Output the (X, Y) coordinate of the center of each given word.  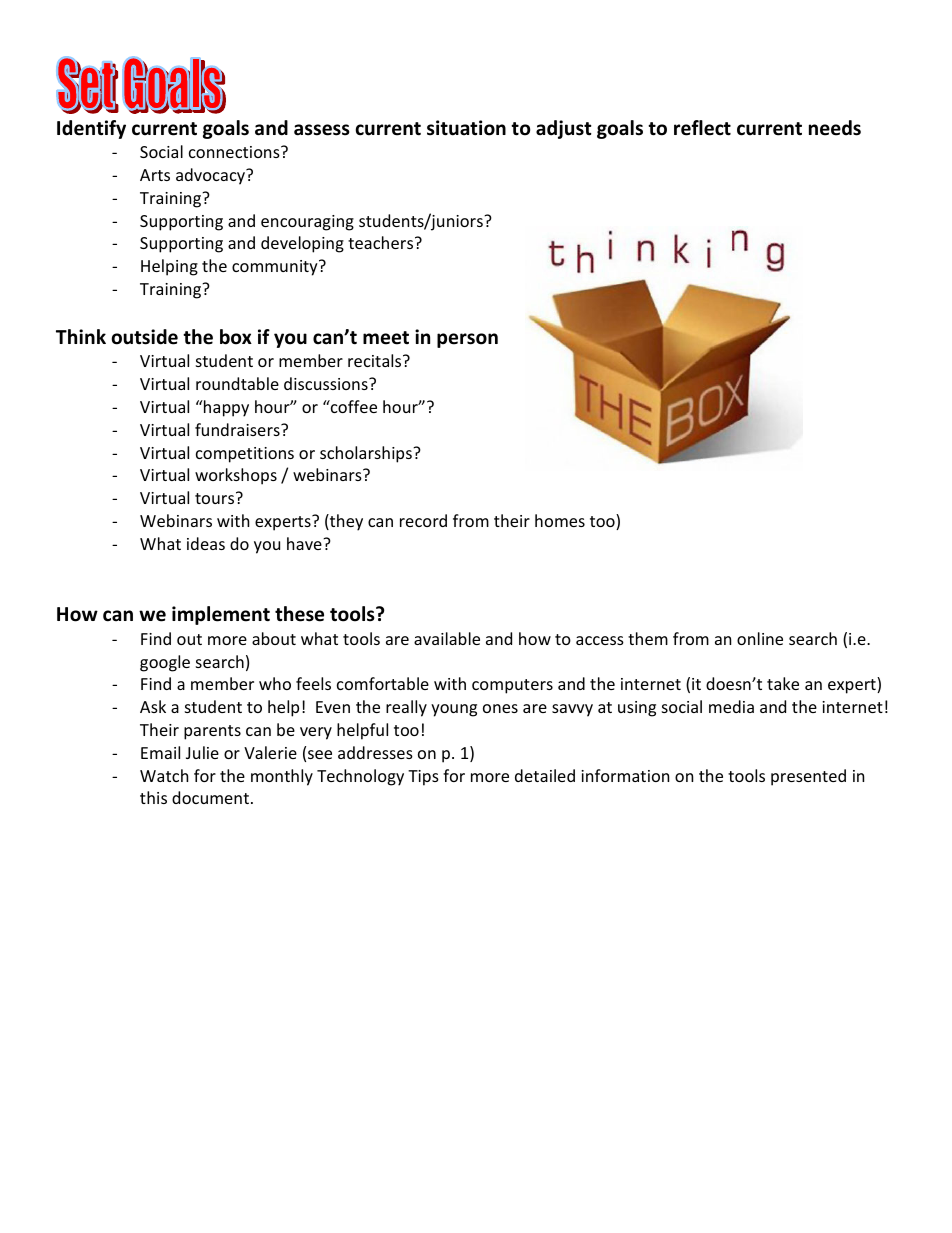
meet (386, 338)
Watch (164, 775)
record (423, 520)
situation (466, 128)
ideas (206, 543)
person (467, 340)
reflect (702, 128)
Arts (155, 175)
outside (145, 337)
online (760, 638)
